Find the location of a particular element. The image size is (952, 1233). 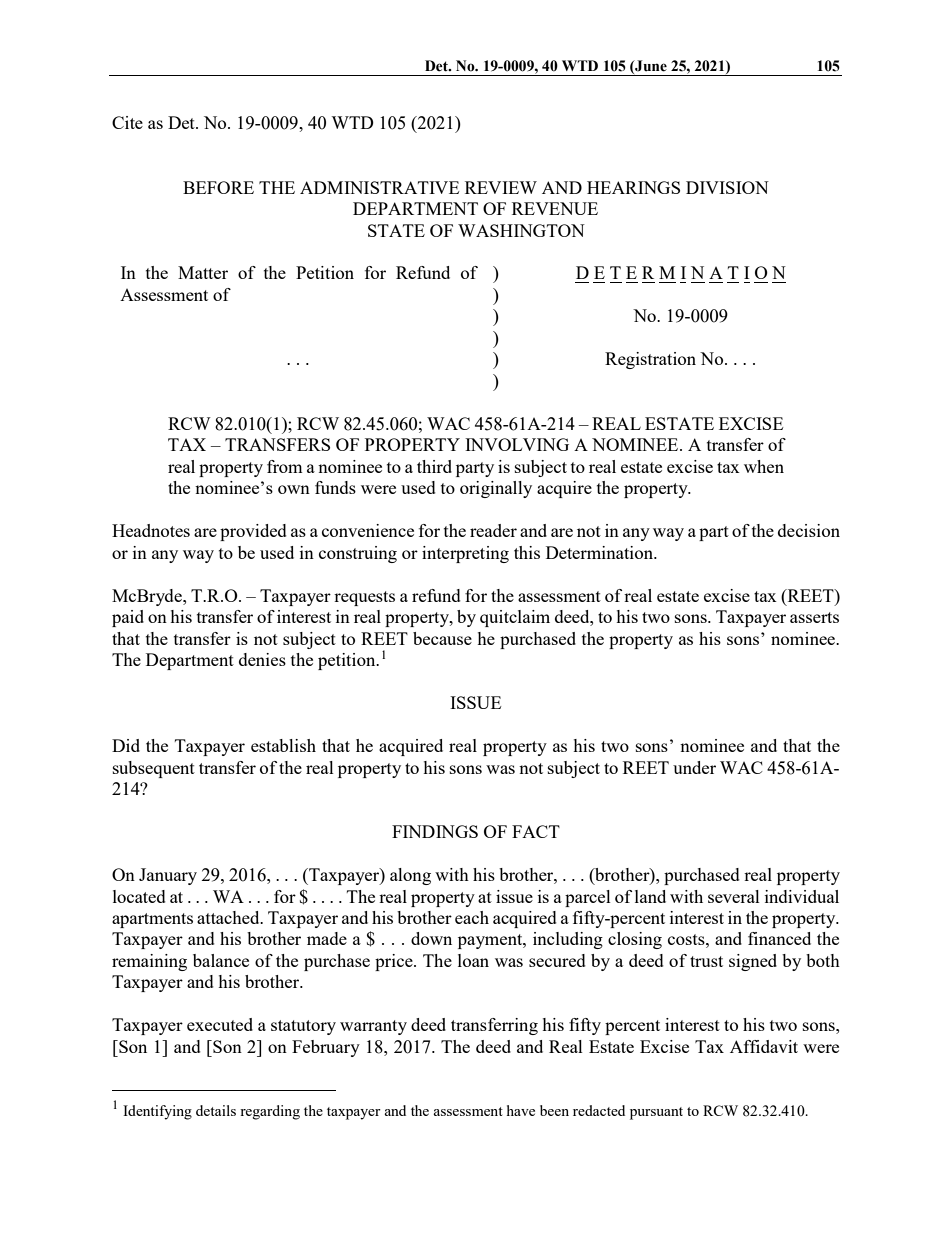

each is located at coordinates (472, 917).
